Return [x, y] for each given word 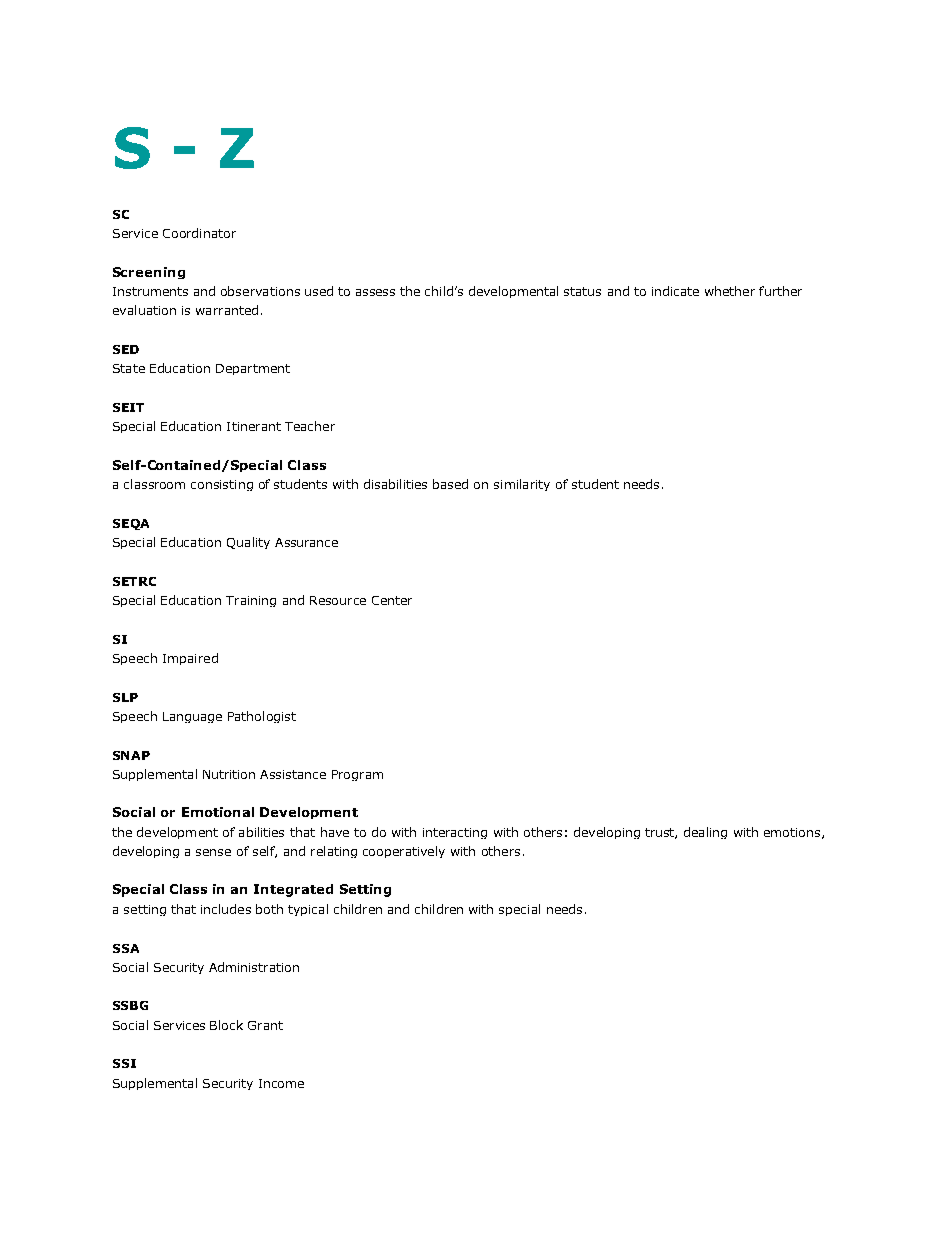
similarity [522, 485]
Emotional [218, 812]
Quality [248, 543]
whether [730, 291]
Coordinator [199, 233]
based [450, 484]
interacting [455, 833]
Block [226, 1025]
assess [375, 292]
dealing [705, 833]
